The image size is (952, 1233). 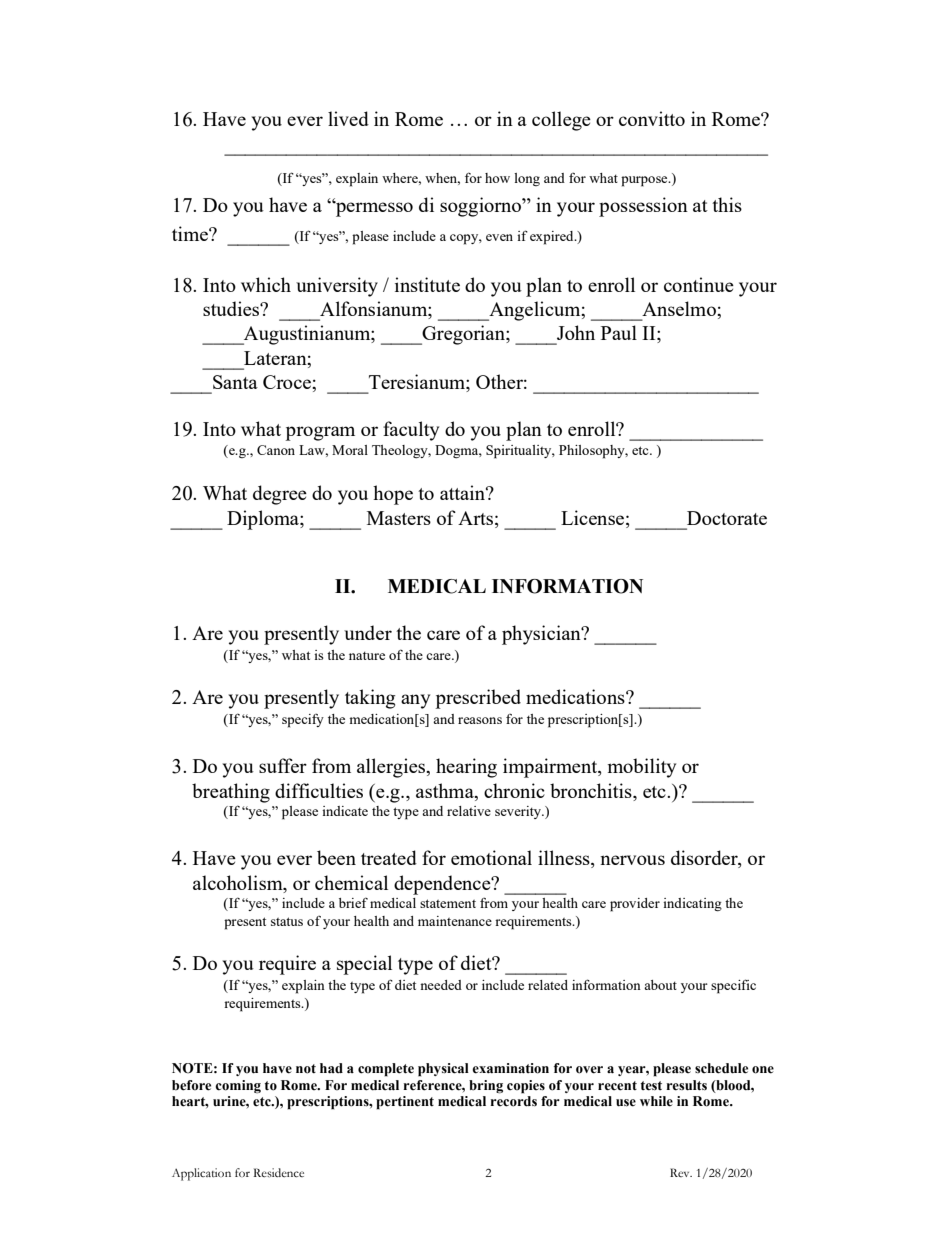 What do you see at coordinates (619, 332) in the screenshot?
I see `Paul` at bounding box center [619, 332].
